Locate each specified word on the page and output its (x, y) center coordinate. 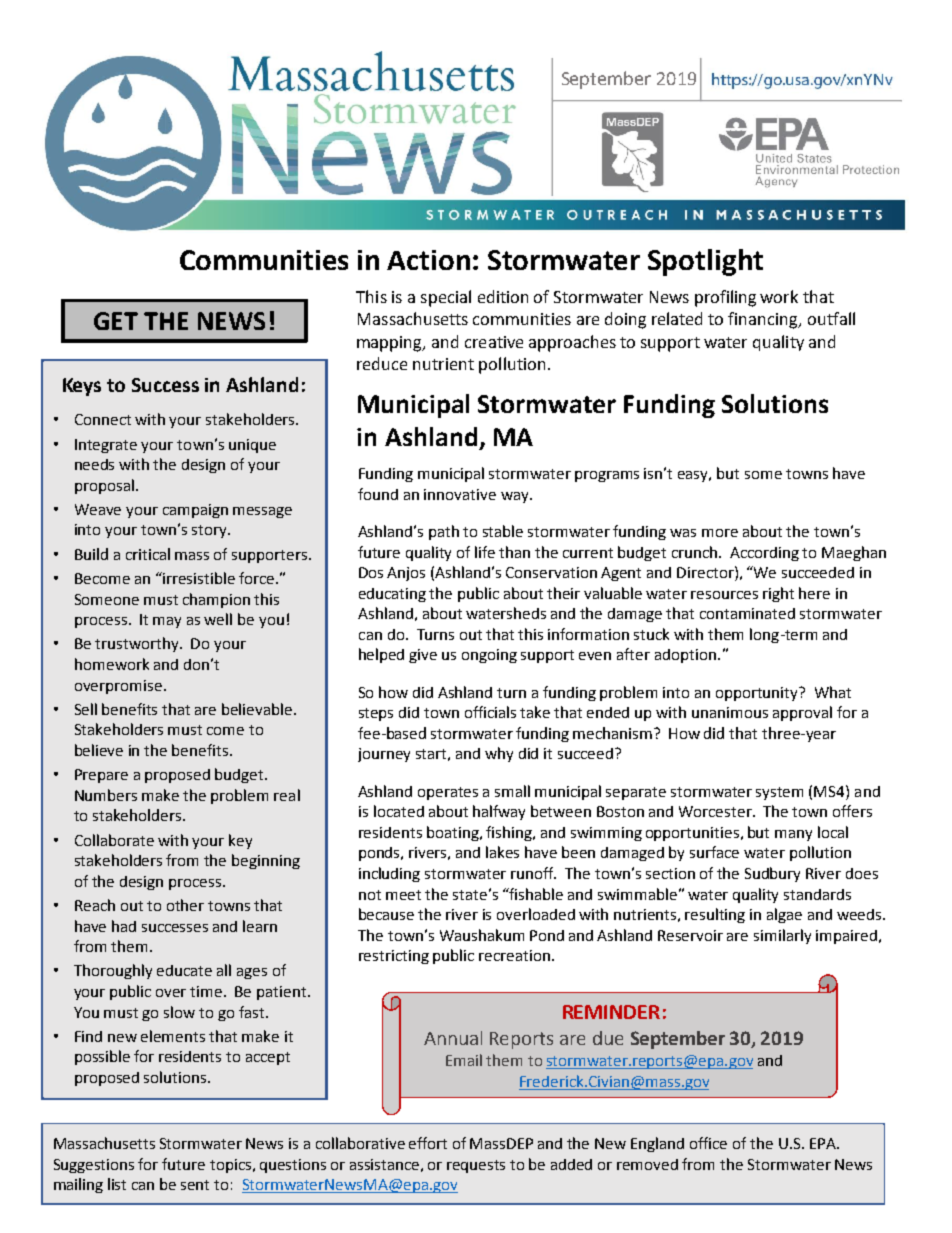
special (446, 298)
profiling (725, 298)
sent (195, 1185)
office (708, 1143)
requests (476, 1166)
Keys (82, 387)
